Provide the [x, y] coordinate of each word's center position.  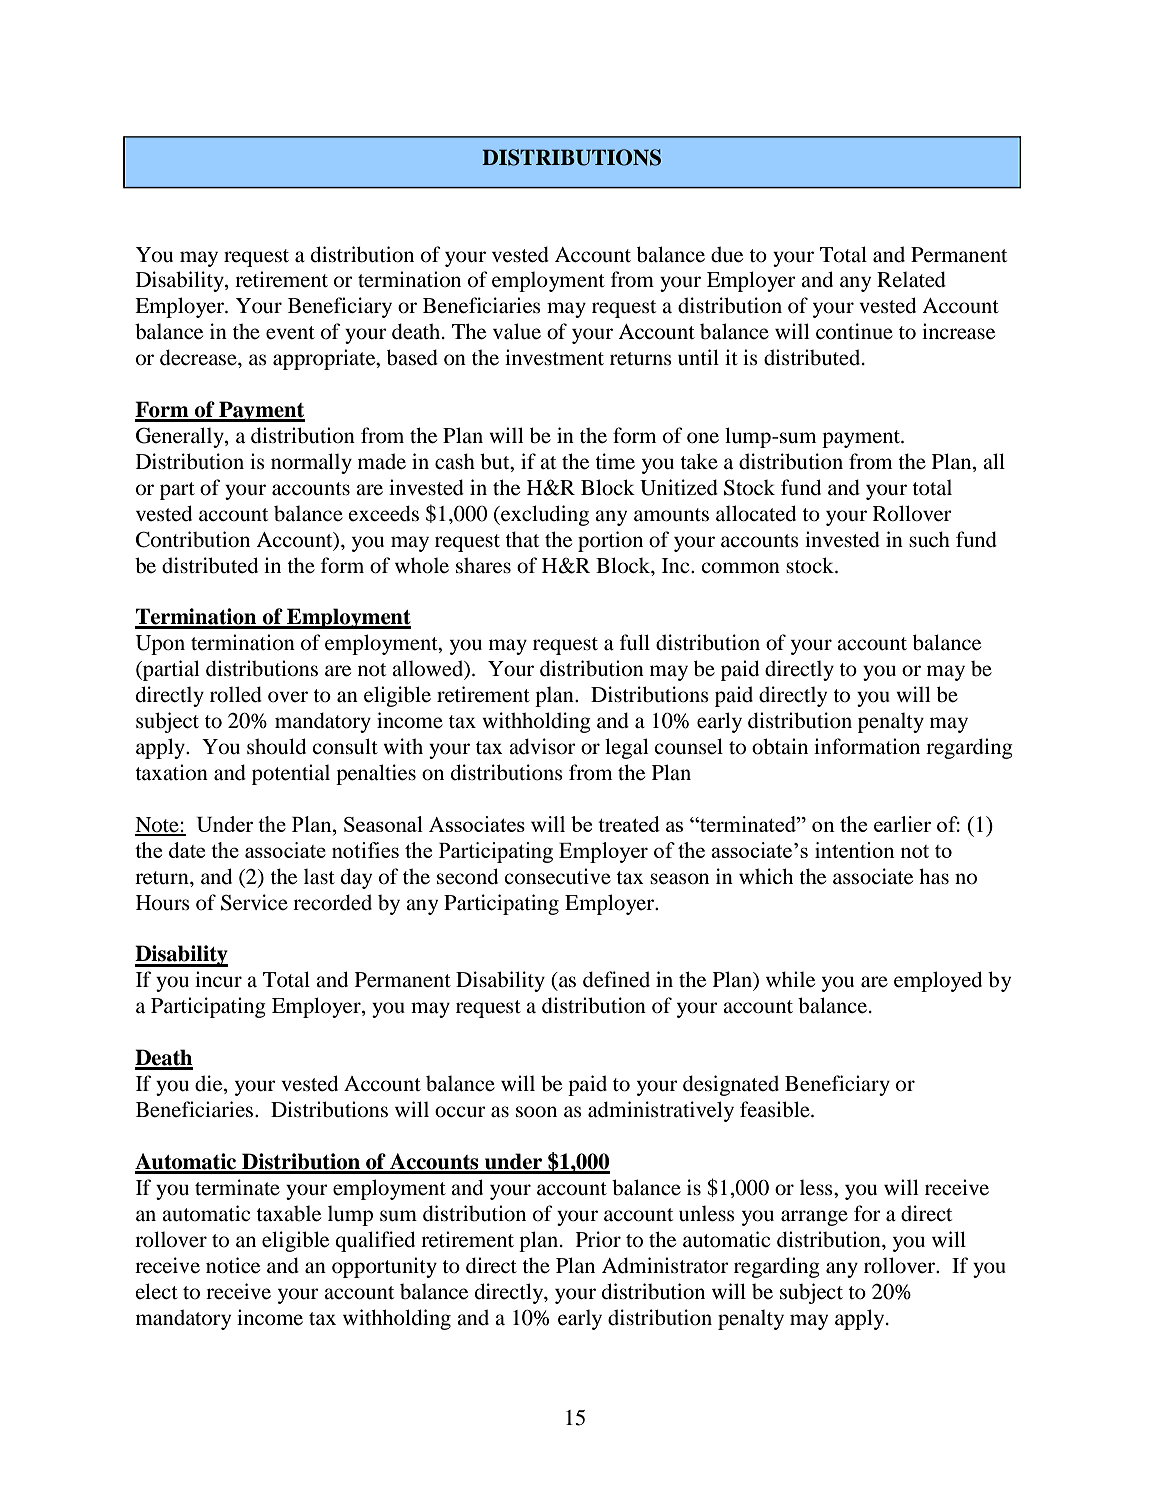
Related [911, 279]
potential [291, 774]
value [517, 331]
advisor [542, 746]
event [290, 333]
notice [233, 1265]
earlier [902, 824]
